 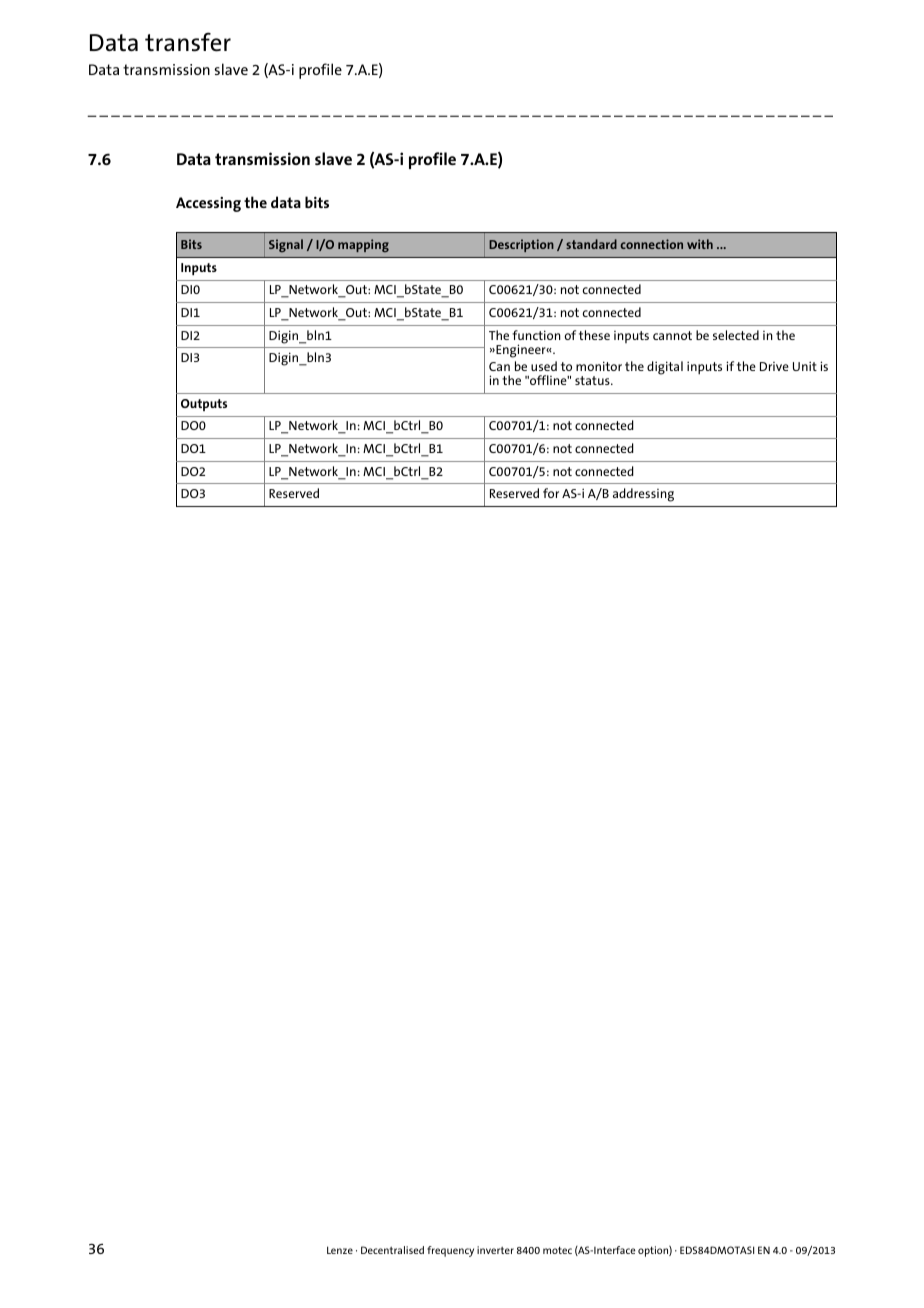 What do you see at coordinates (774, 366) in the document?
I see `Drive` at bounding box center [774, 366].
